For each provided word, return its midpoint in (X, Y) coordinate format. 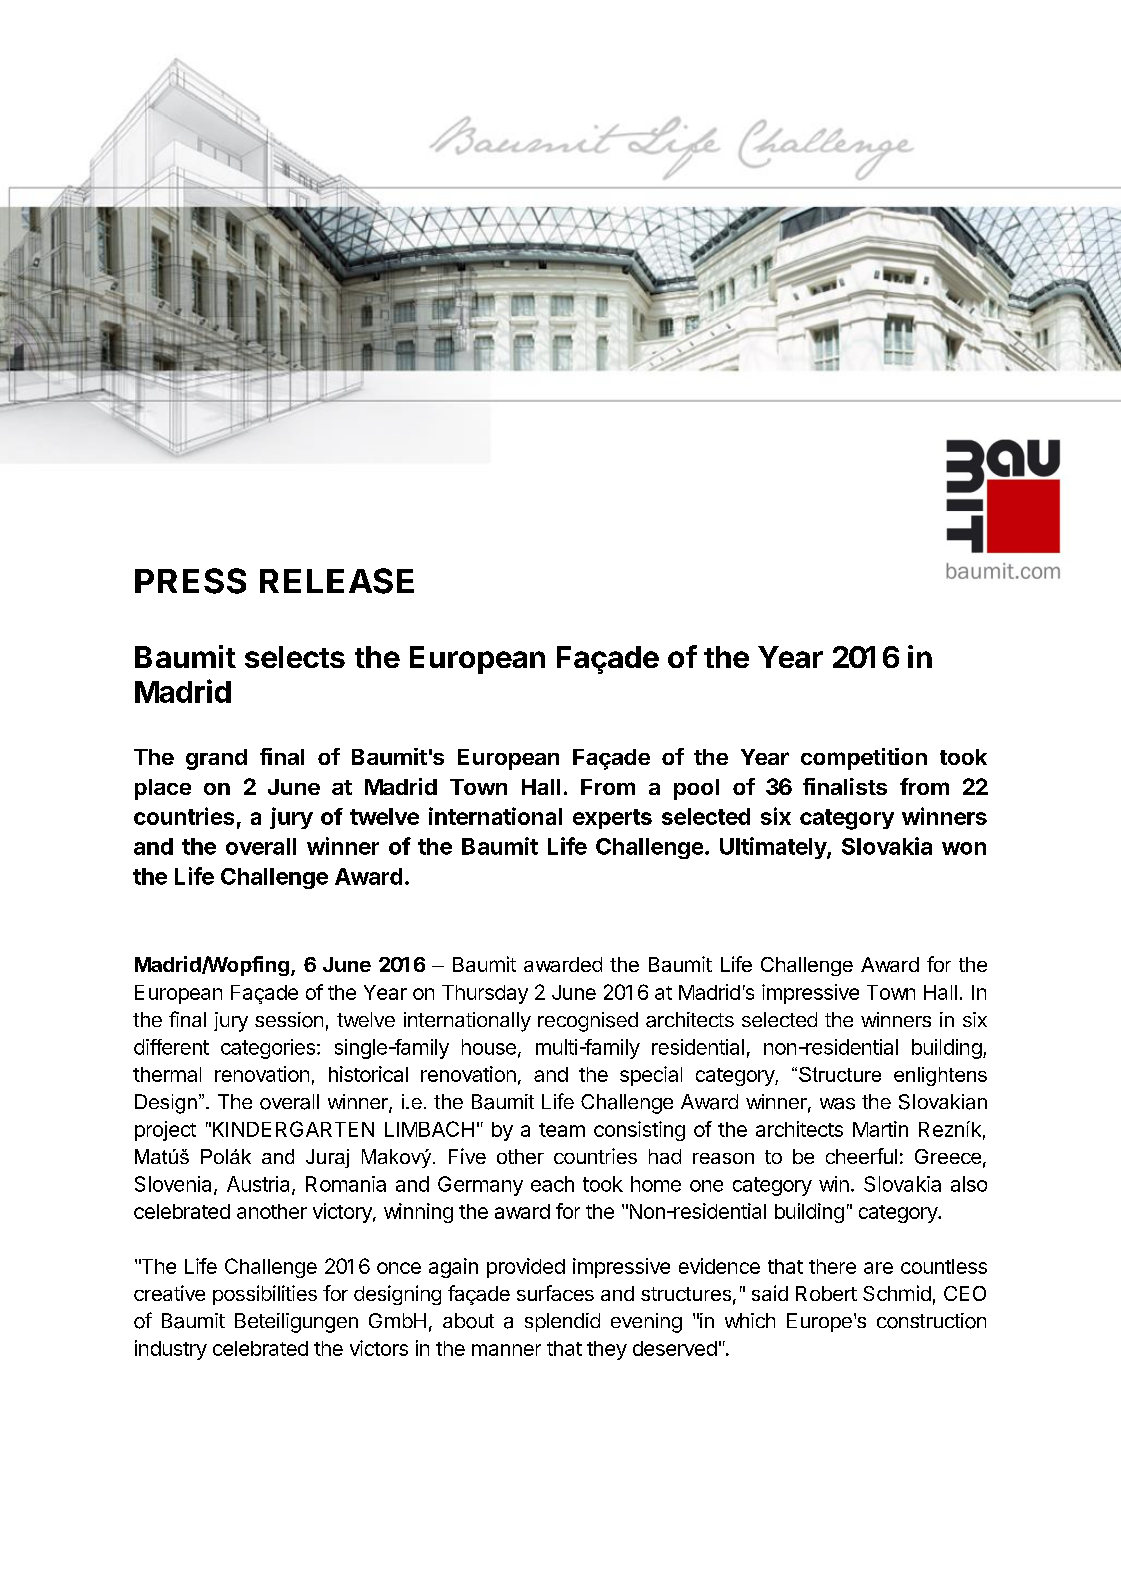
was (837, 1104)
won (964, 848)
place (163, 789)
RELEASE (337, 581)
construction (931, 1321)
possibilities (265, 1295)
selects (295, 657)
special (651, 1076)
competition (864, 759)
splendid (562, 1322)
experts (612, 819)
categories (268, 1049)
